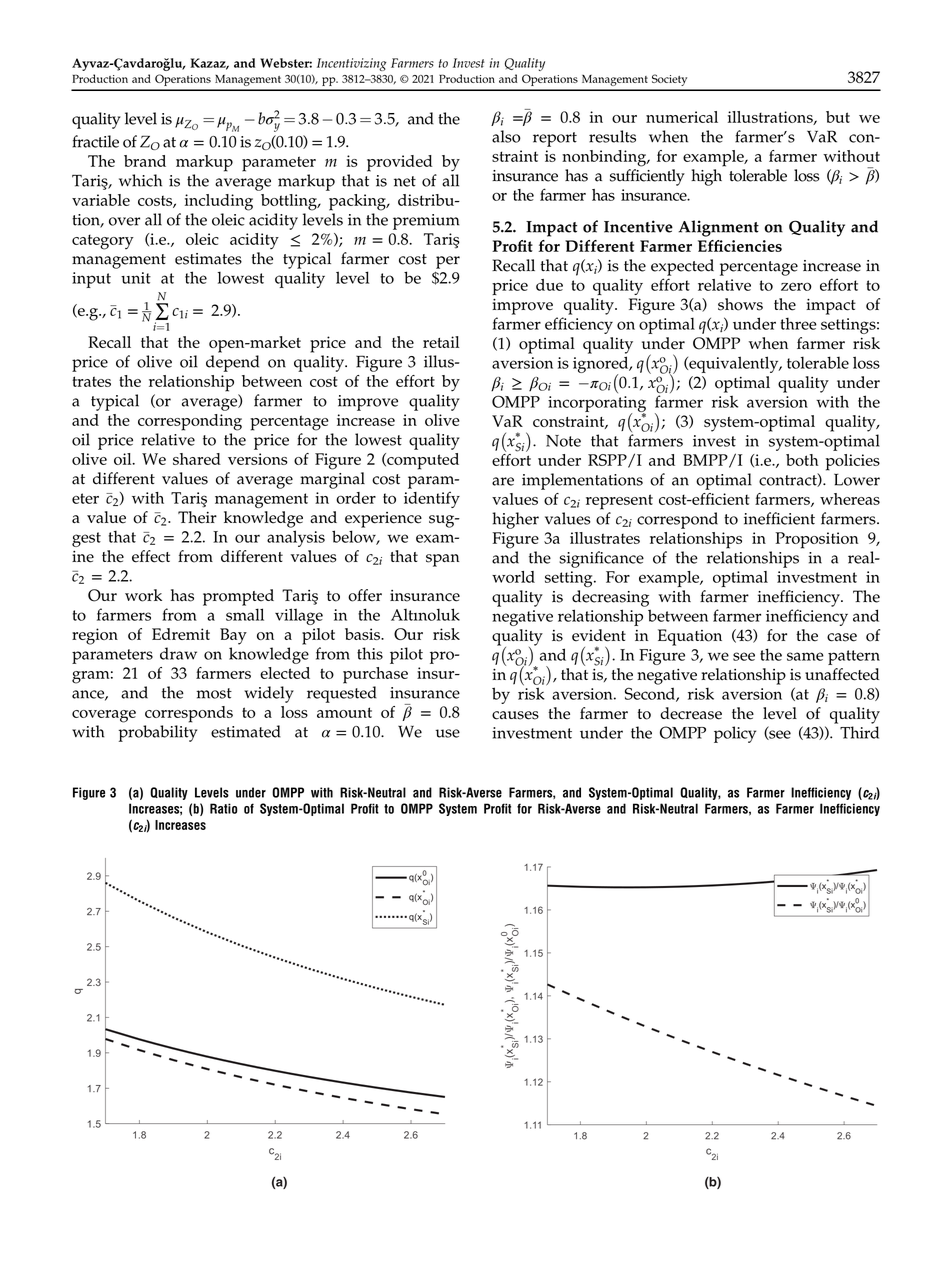 The image size is (952, 1275). I want to click on three, so click(799, 323).
